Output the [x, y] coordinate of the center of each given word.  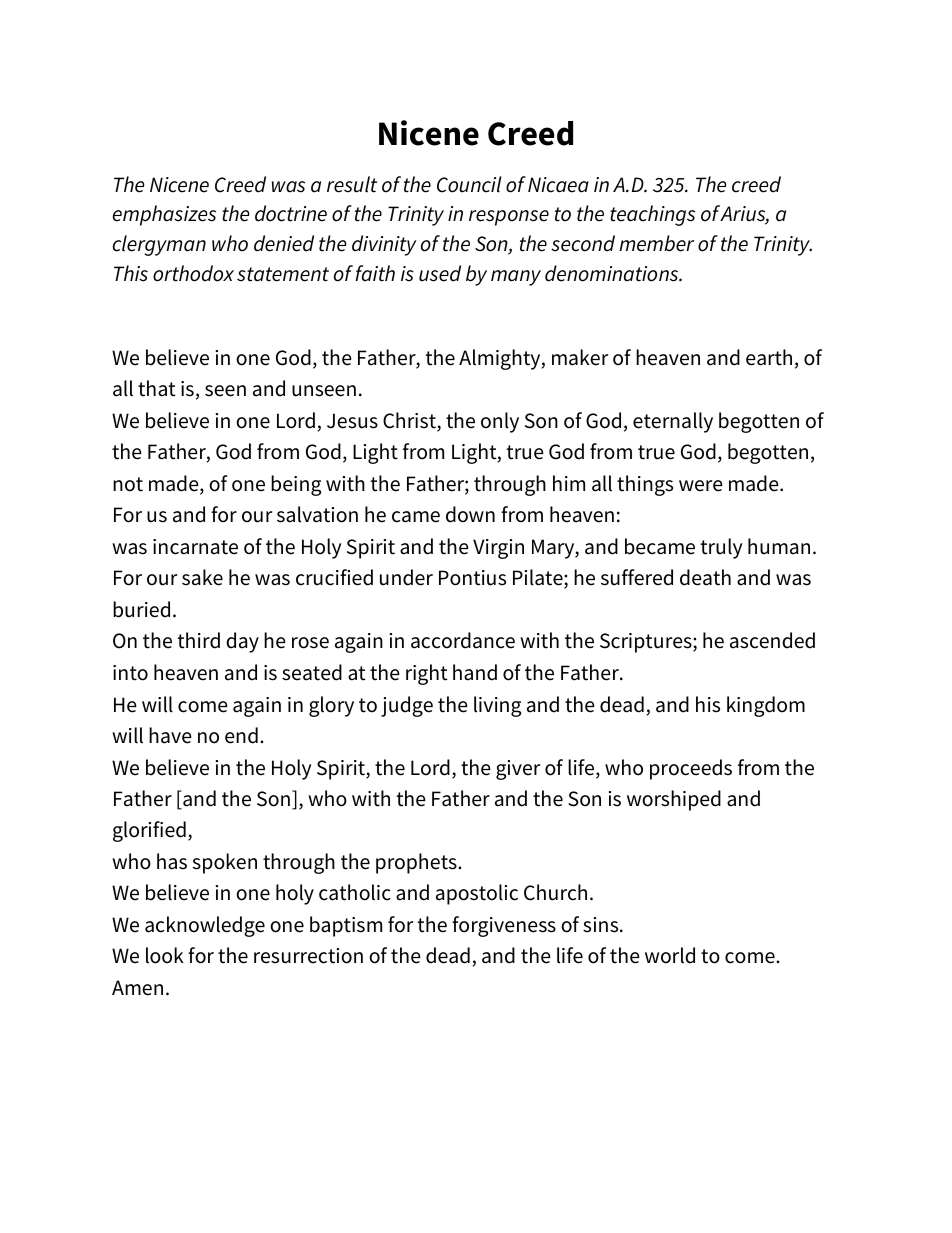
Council [469, 184]
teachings [652, 215]
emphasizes [164, 215]
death [705, 577]
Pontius [472, 578]
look [165, 955]
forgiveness [504, 926]
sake [202, 577]
